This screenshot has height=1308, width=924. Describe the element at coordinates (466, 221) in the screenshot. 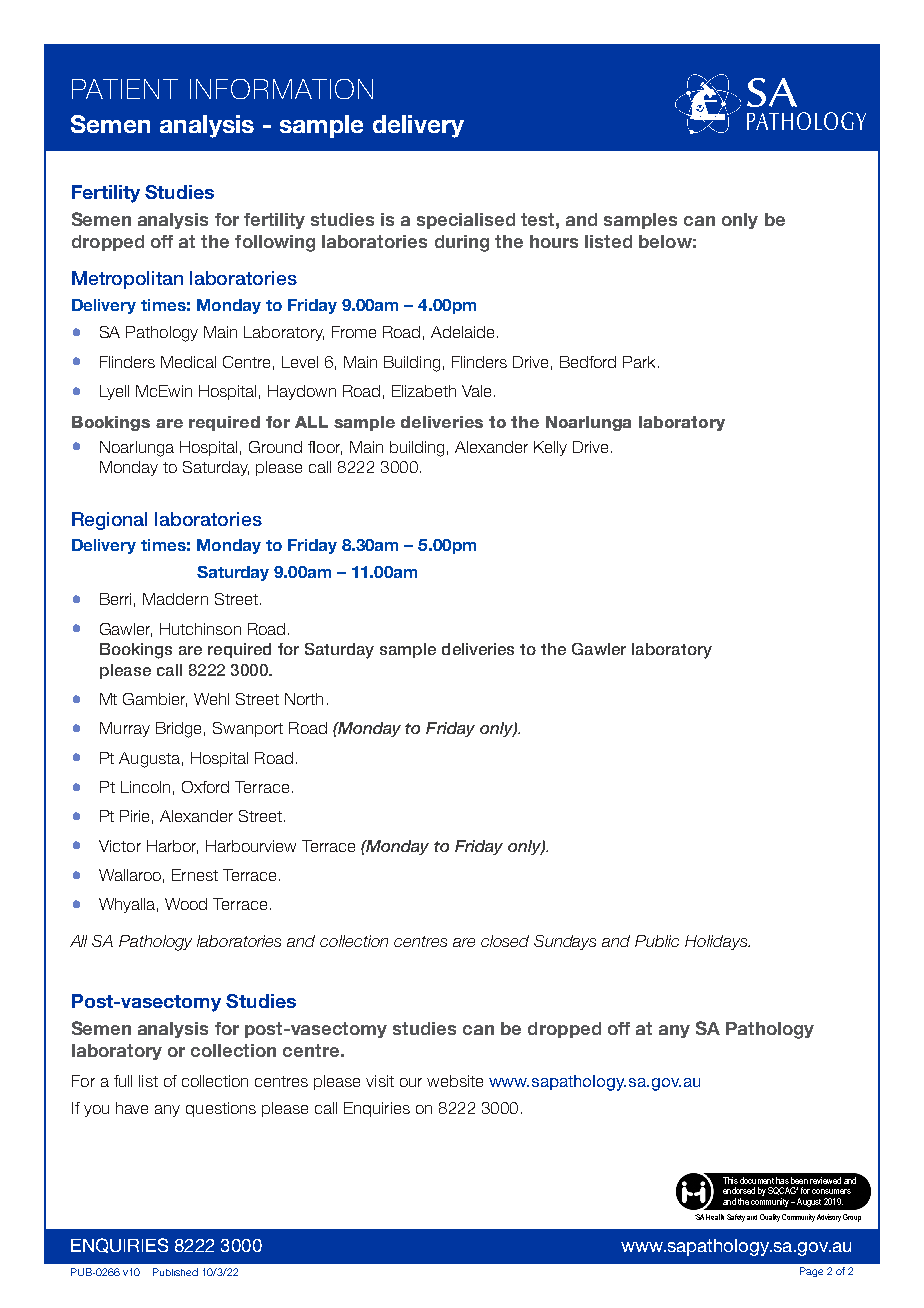

I see `specialised` at that location.
